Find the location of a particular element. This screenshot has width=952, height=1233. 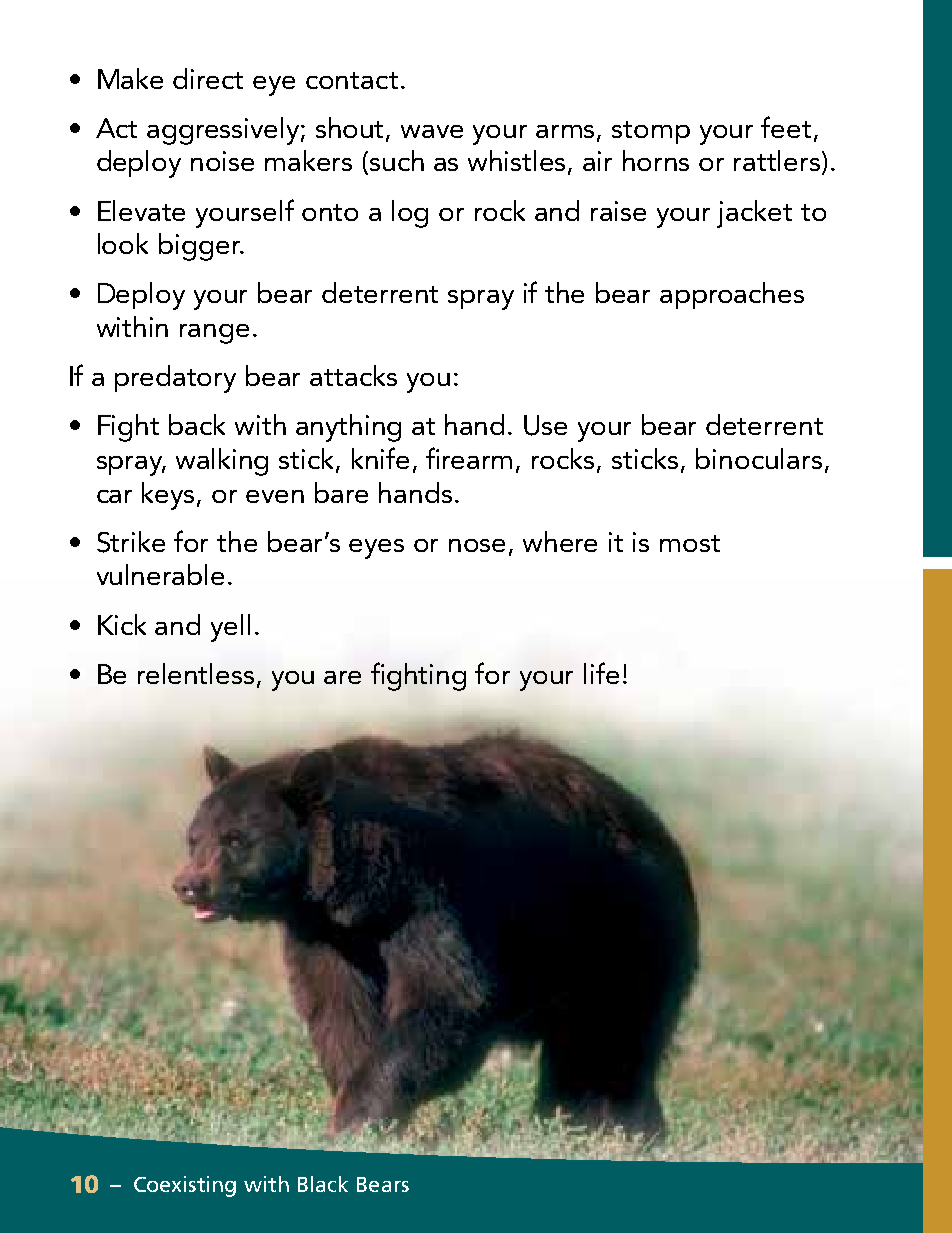

direct is located at coordinates (208, 78).
